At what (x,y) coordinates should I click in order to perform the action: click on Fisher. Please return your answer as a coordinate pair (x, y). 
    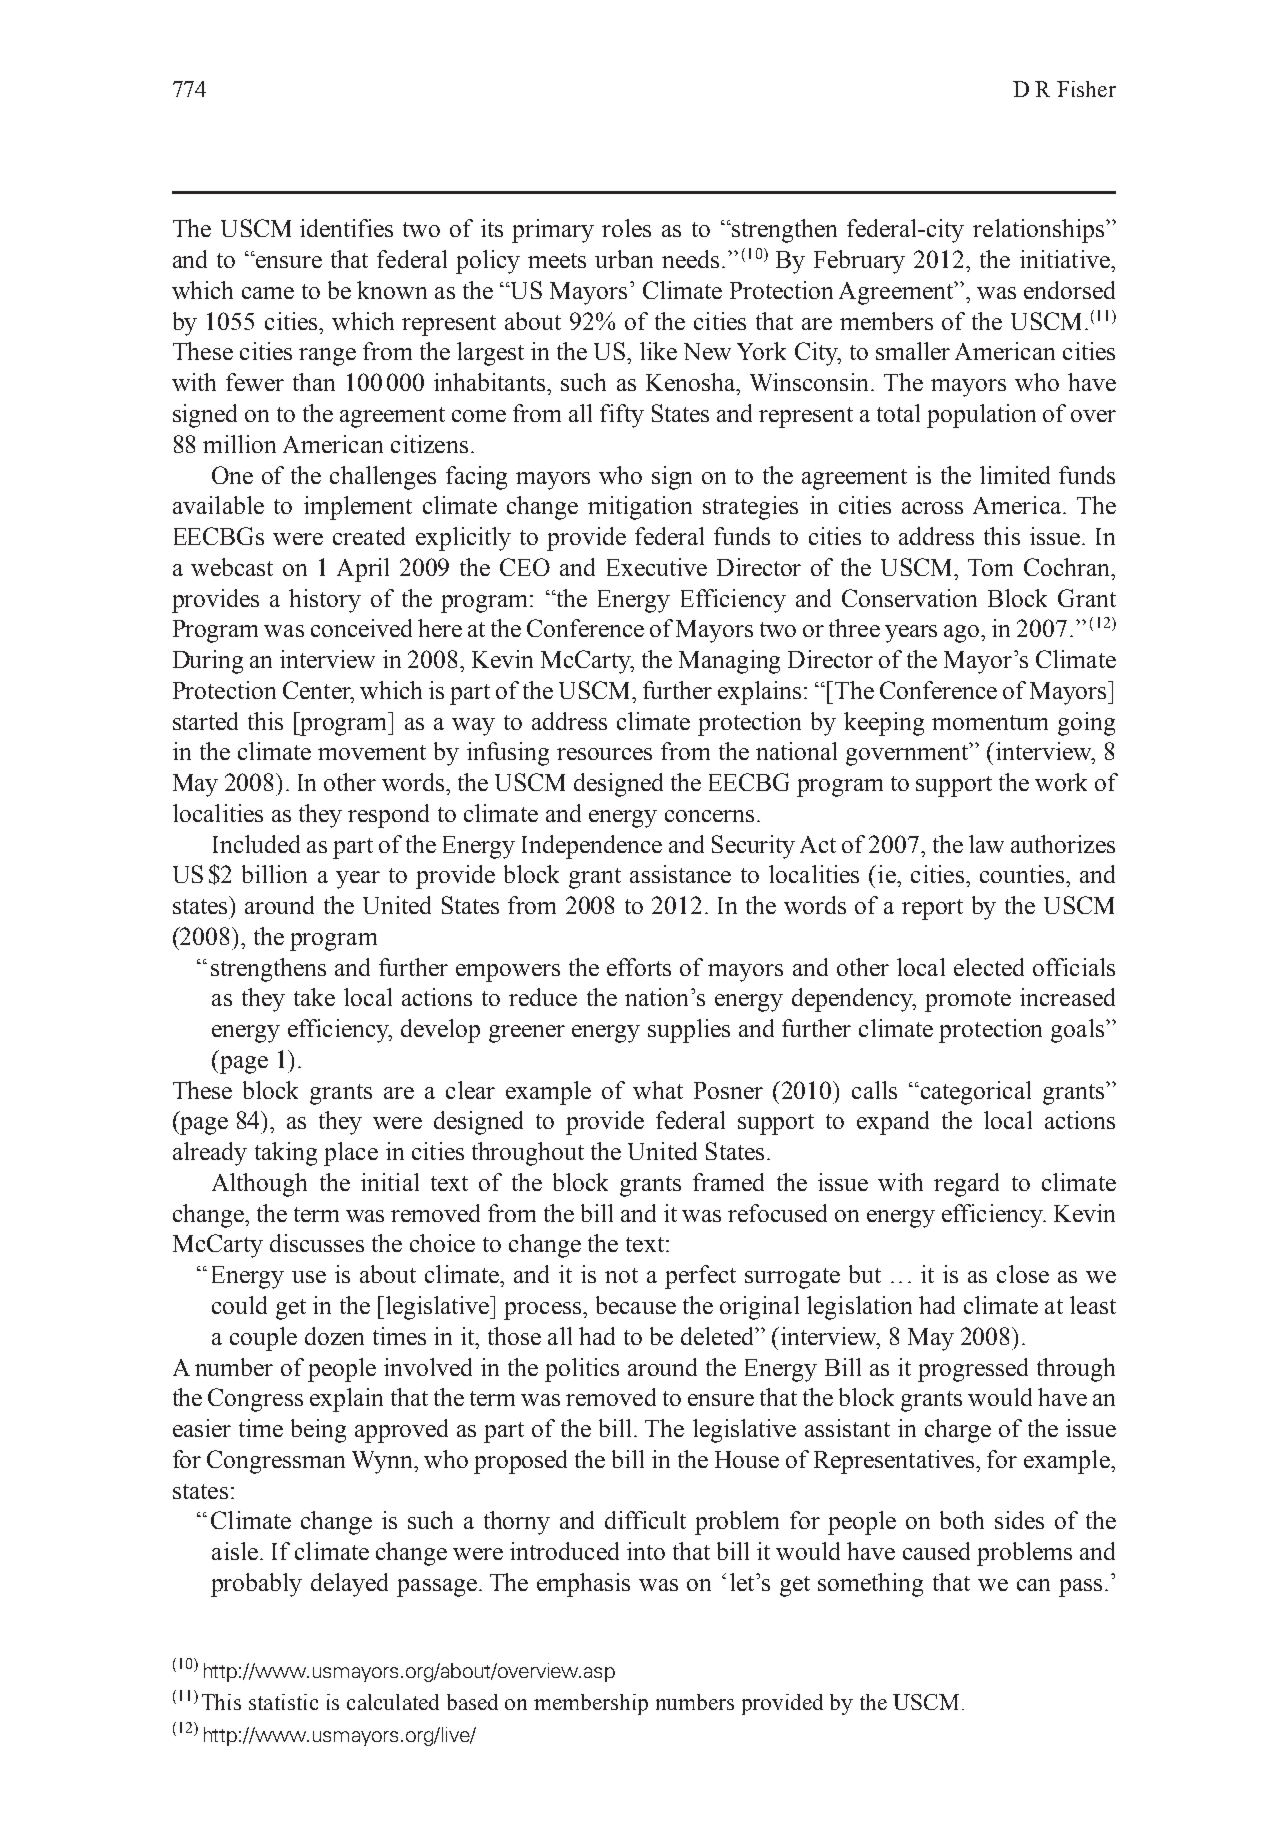
    Looking at the image, I should click on (1086, 89).
